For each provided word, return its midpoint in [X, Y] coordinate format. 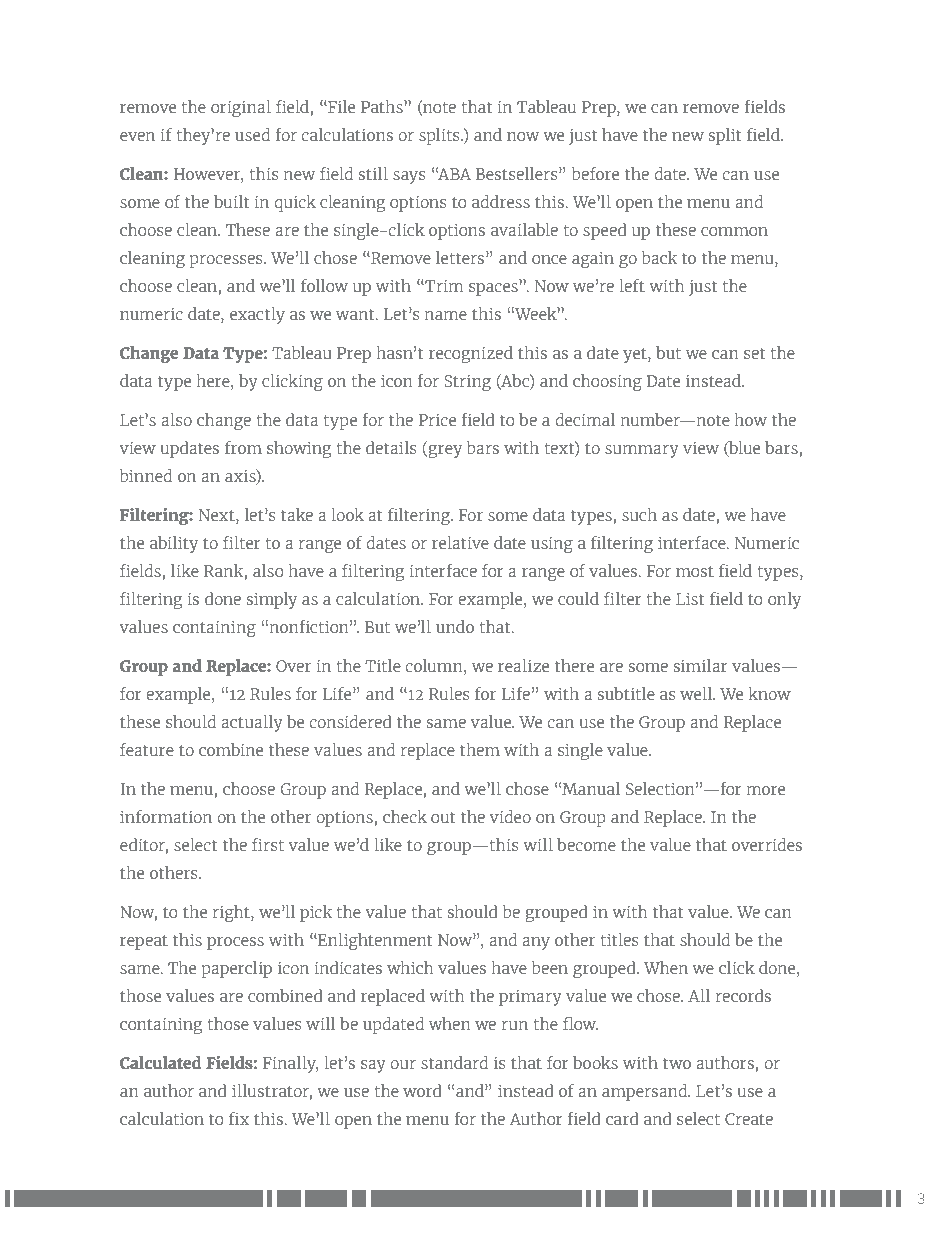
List [690, 598]
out [443, 817]
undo [455, 626]
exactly [257, 315]
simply [272, 600]
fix [239, 1118]
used [252, 134]
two [677, 1063]
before [595, 173]
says [409, 177]
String [467, 383]
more [766, 790]
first [268, 844]
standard [454, 1062]
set [754, 353]
